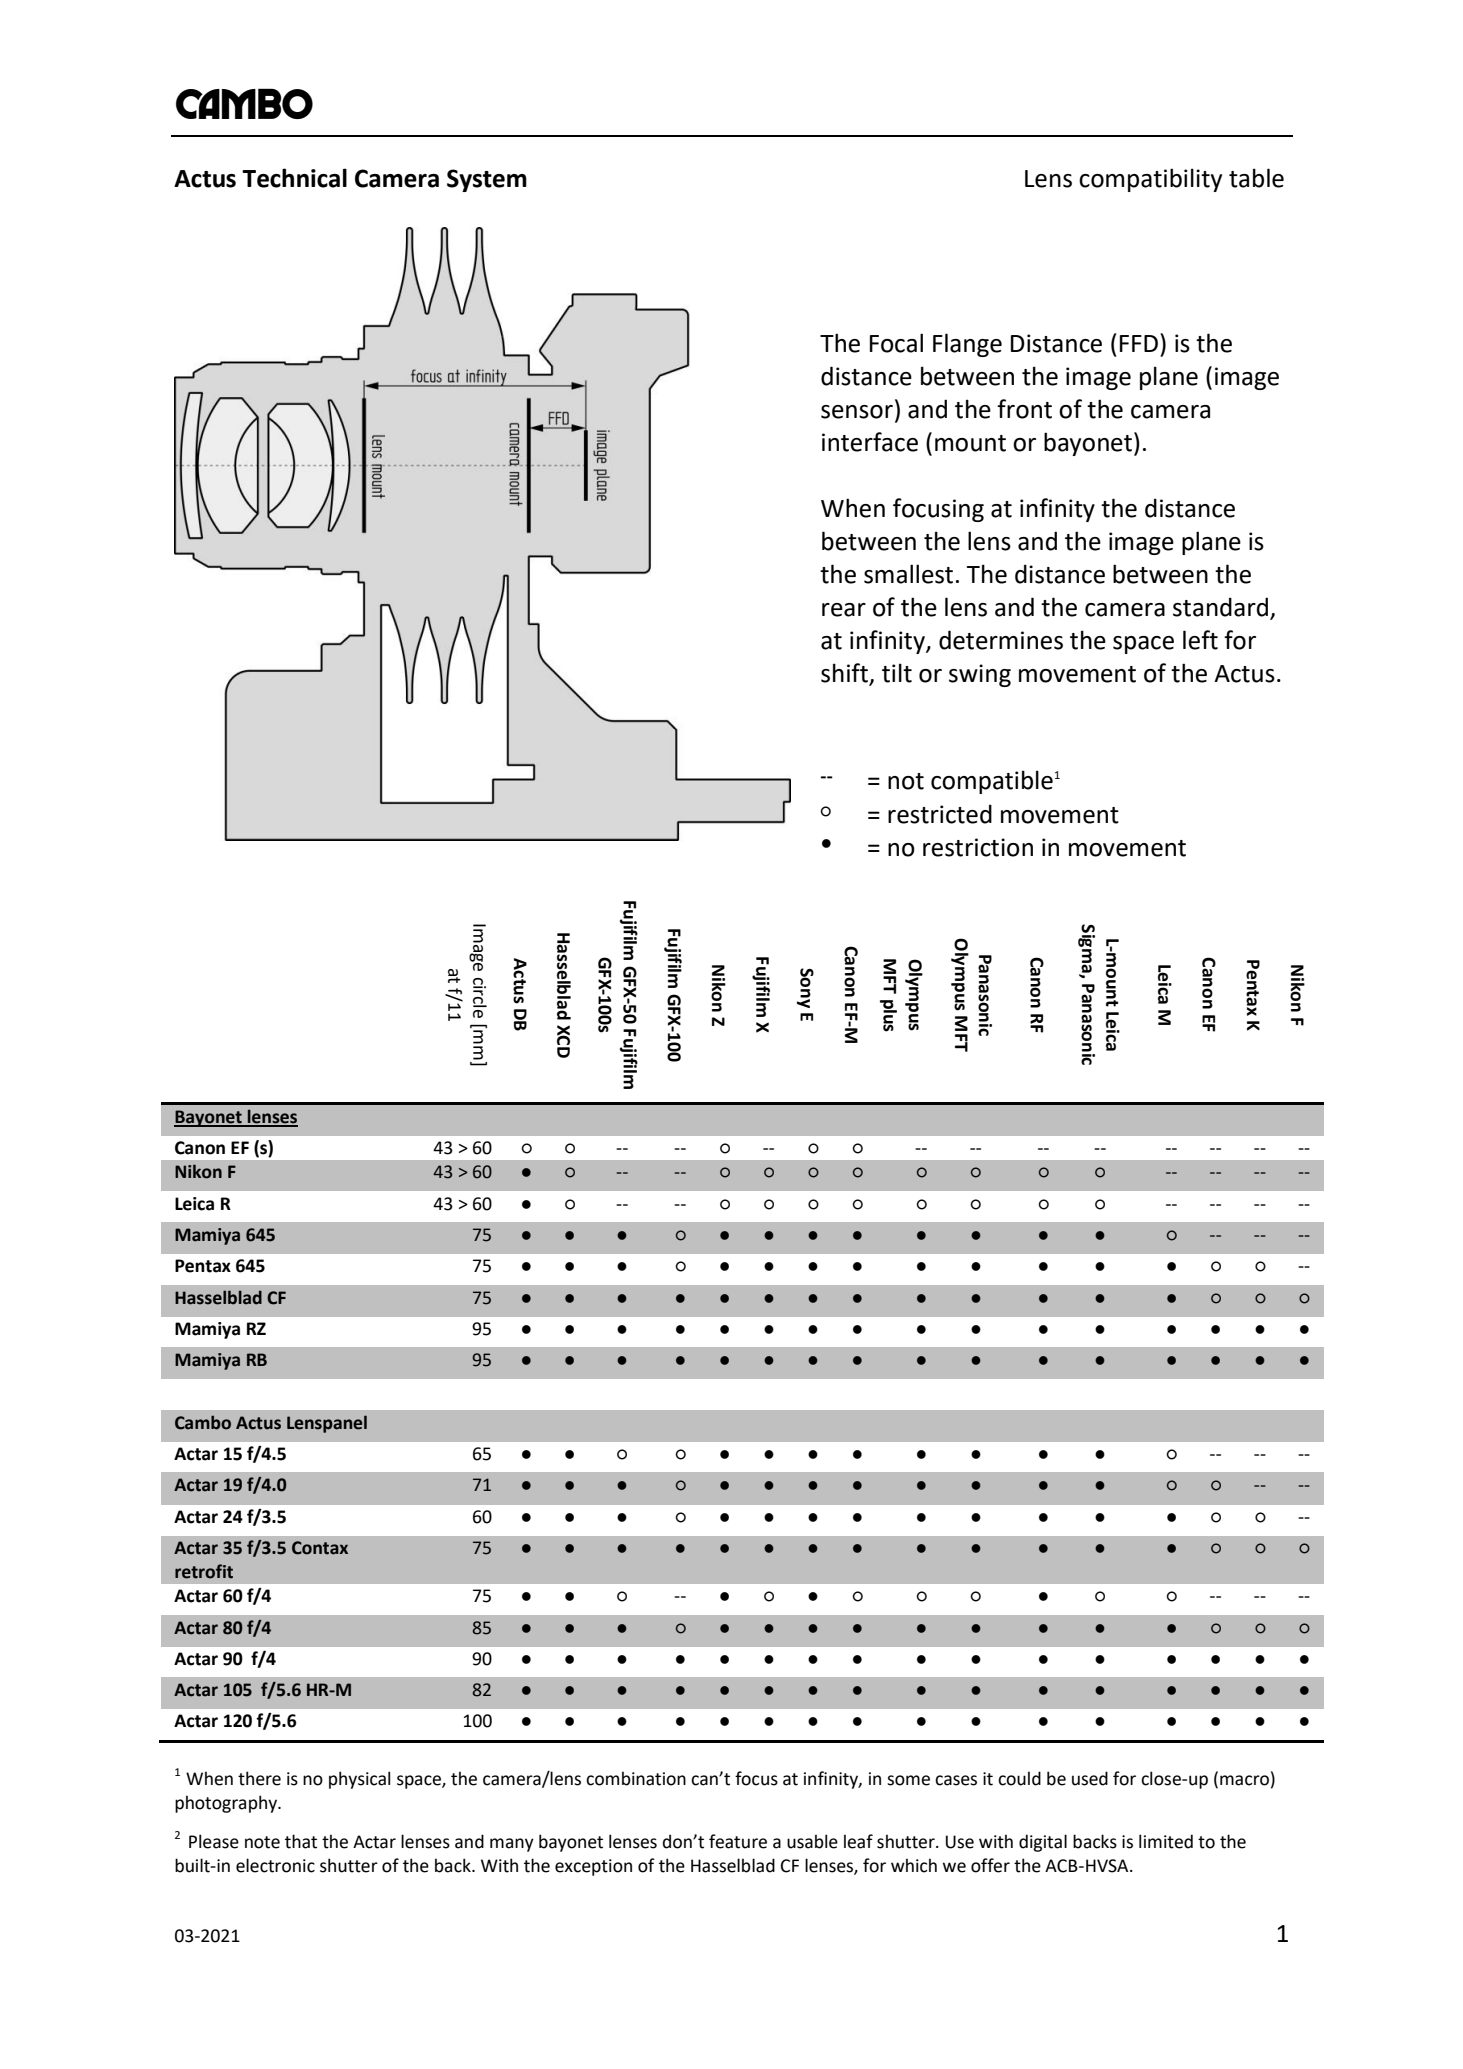 The height and width of the screenshot is (2069, 1463). Describe the element at coordinates (636, 1778) in the screenshot. I see `combination` at that location.
